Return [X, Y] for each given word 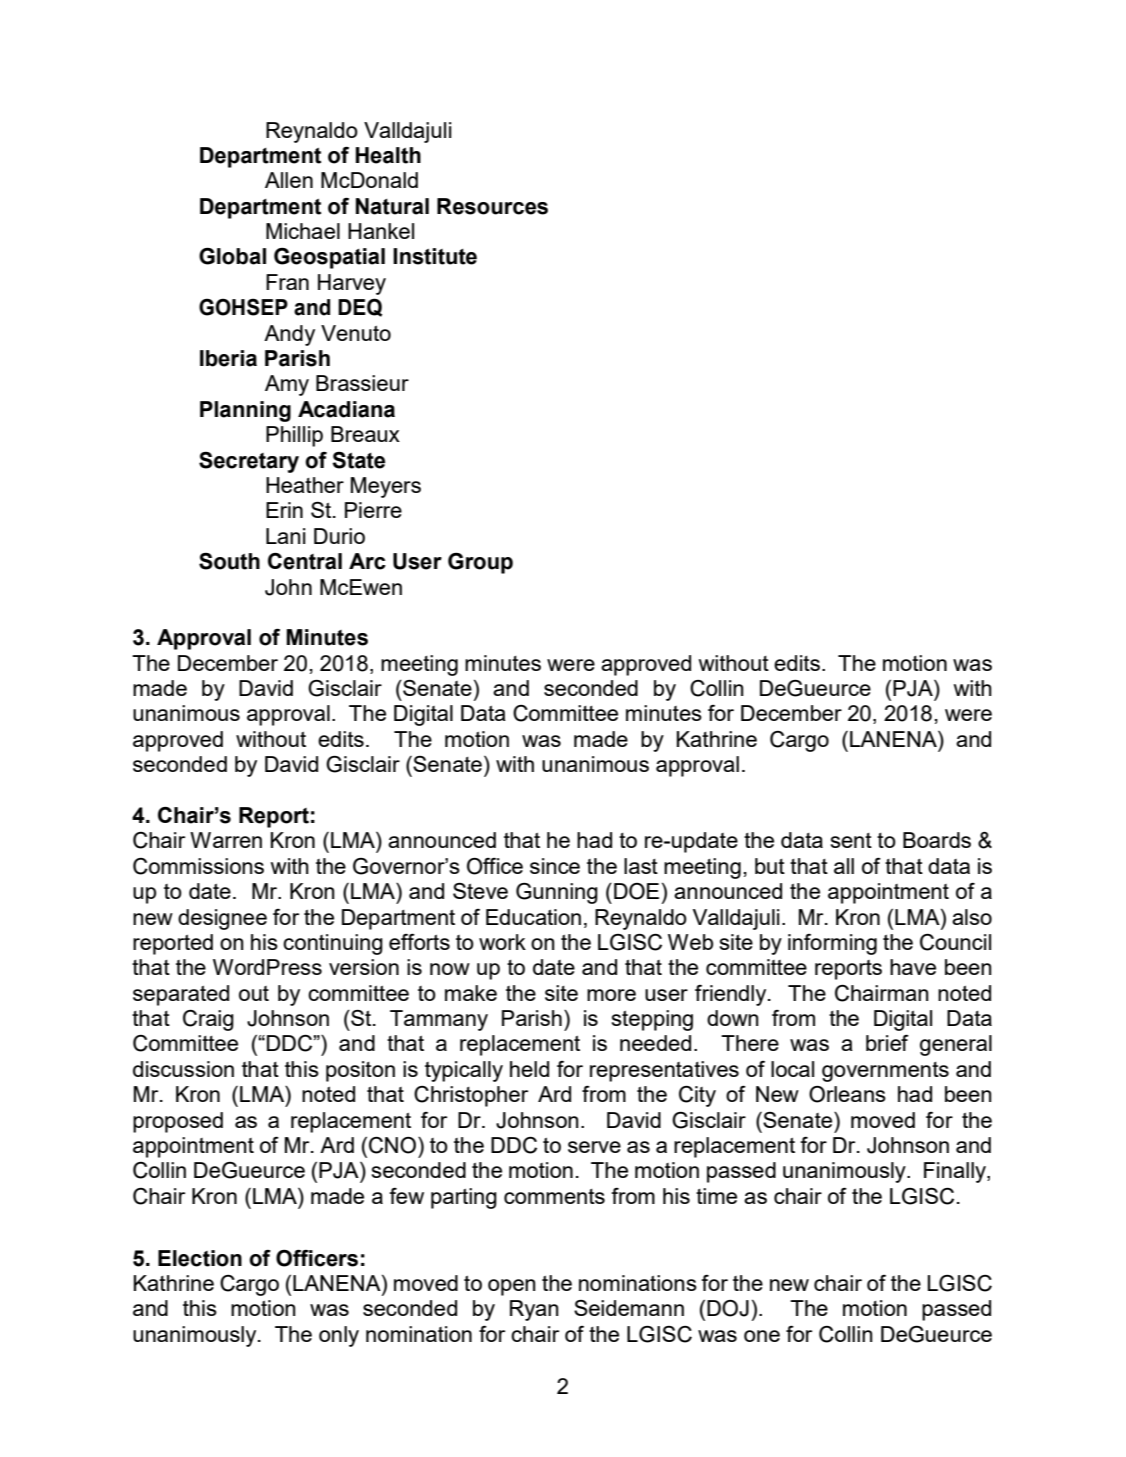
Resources [492, 206]
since [555, 866]
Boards [937, 840]
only [339, 1336]
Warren [226, 840]
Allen [289, 180]
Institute [435, 256]
